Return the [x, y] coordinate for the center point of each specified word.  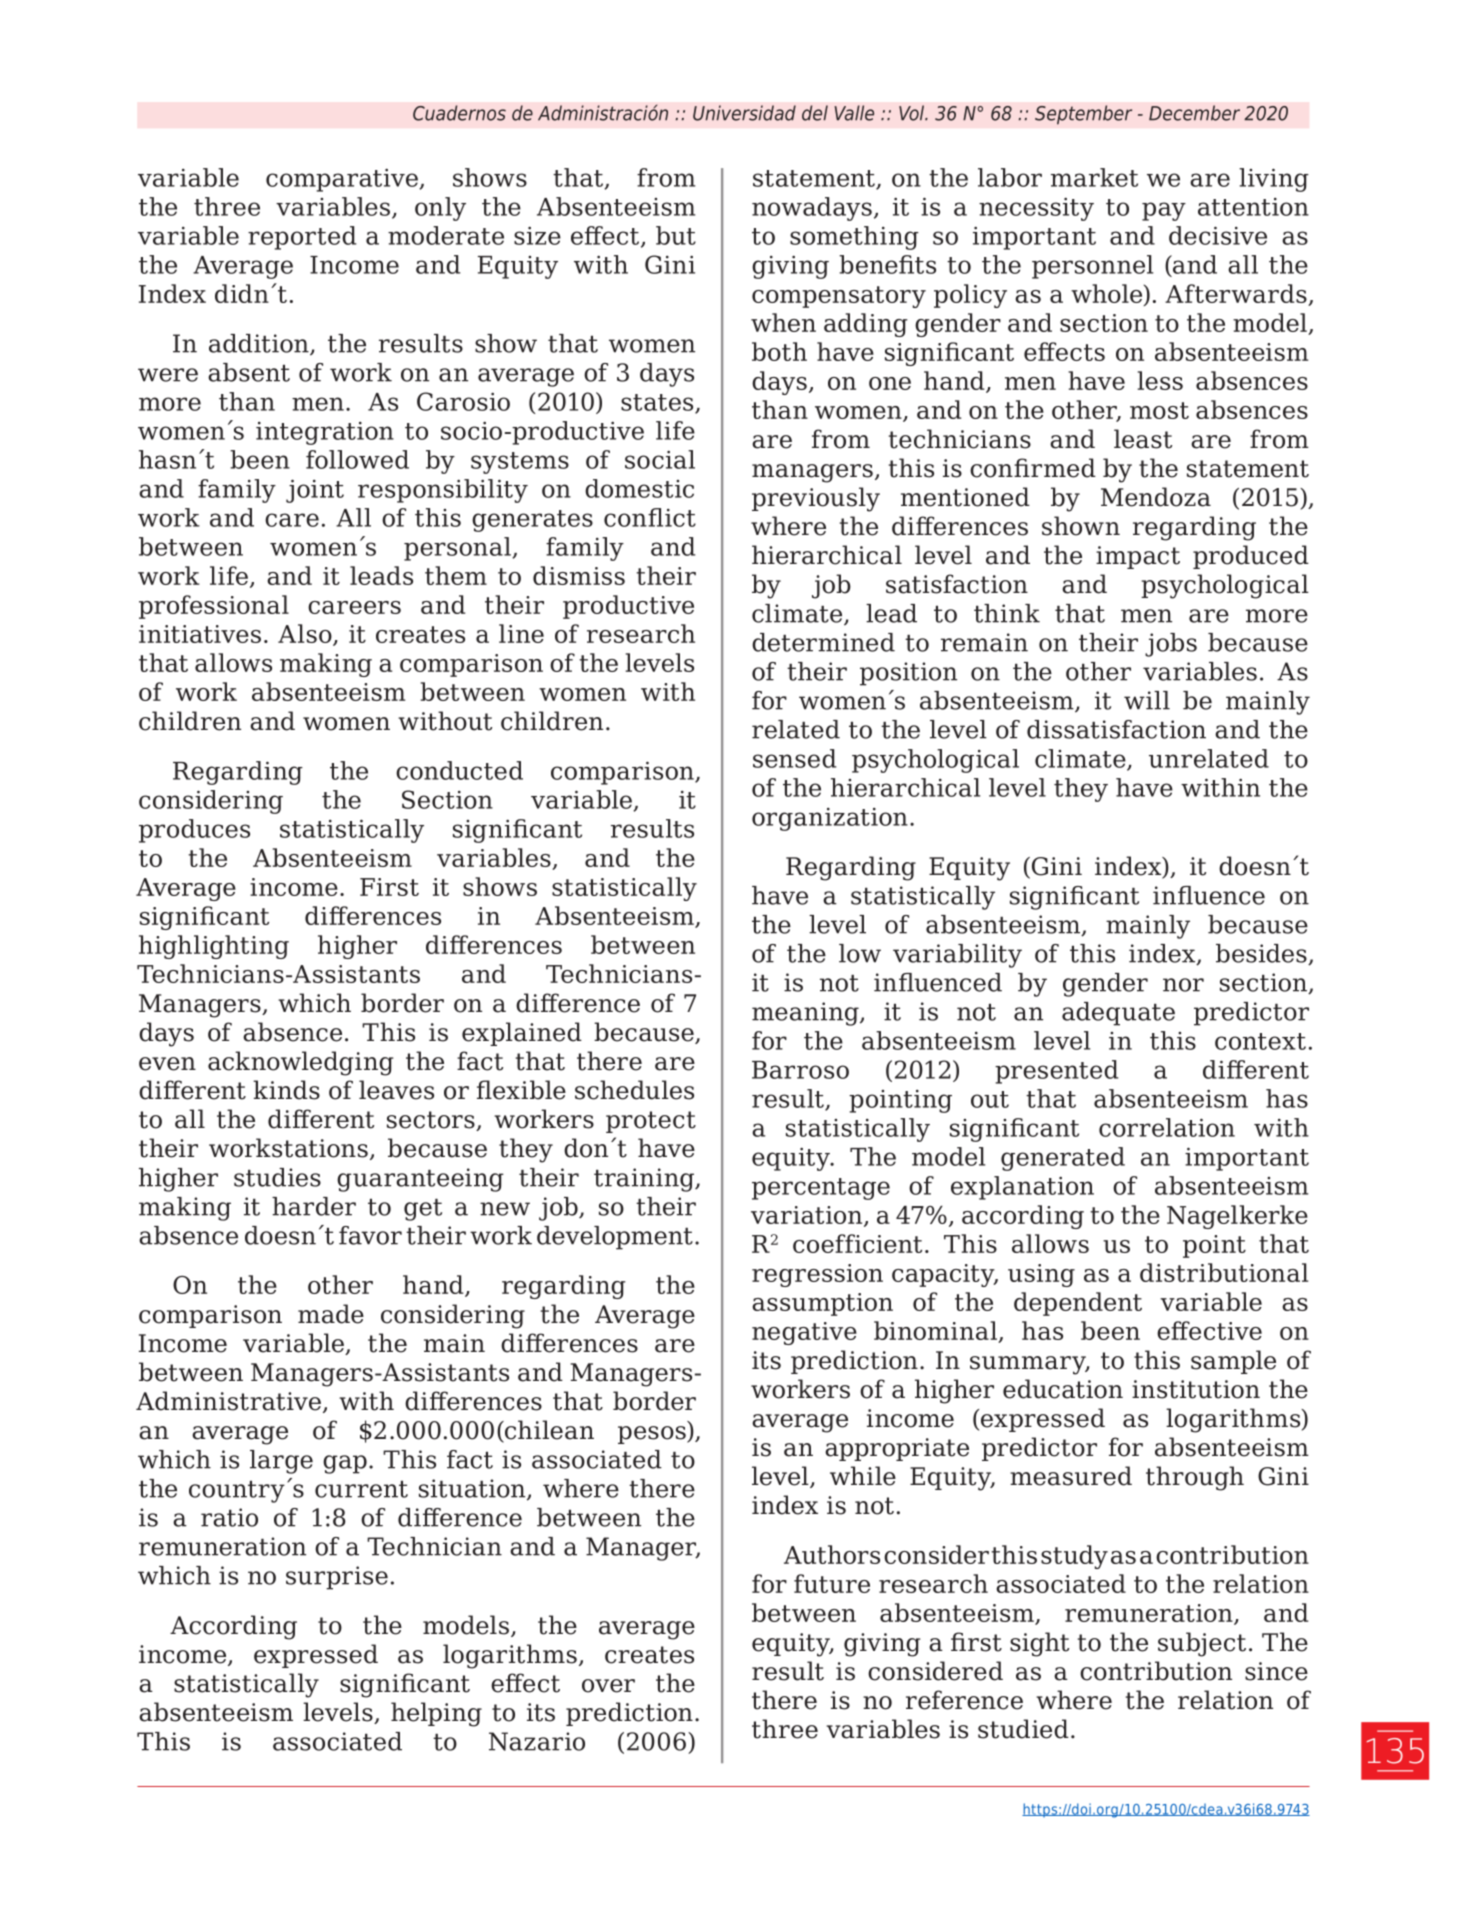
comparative [343, 180]
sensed [794, 758]
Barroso [800, 1070]
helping [436, 1714]
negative [804, 1333]
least [1143, 439]
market [1094, 177]
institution [1196, 1389]
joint [315, 491]
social [660, 459]
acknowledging [300, 1063]
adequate [1118, 1014]
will [1147, 700]
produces [194, 831]
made [331, 1314]
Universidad [744, 113]
